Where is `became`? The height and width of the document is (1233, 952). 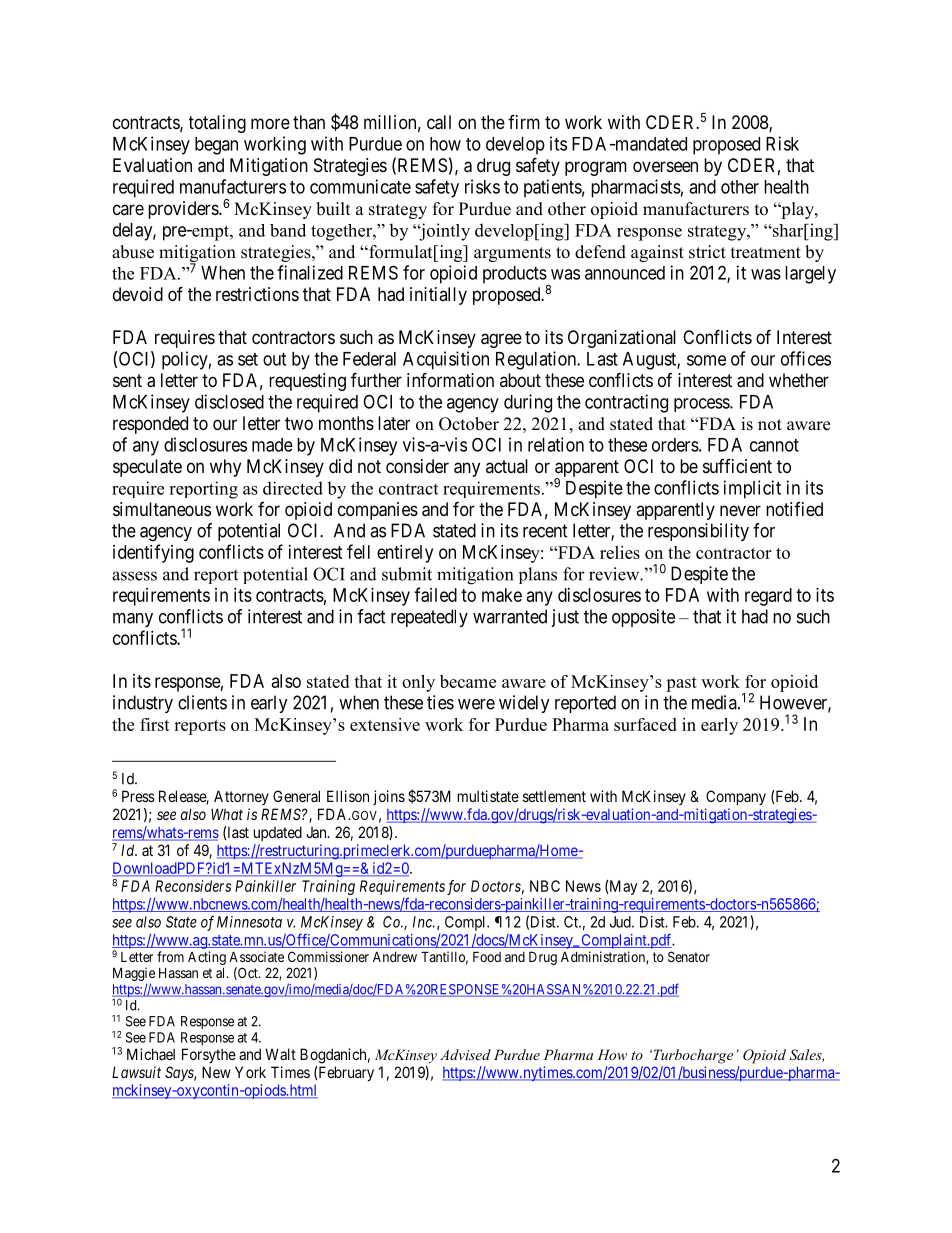
became is located at coordinates (468, 681).
